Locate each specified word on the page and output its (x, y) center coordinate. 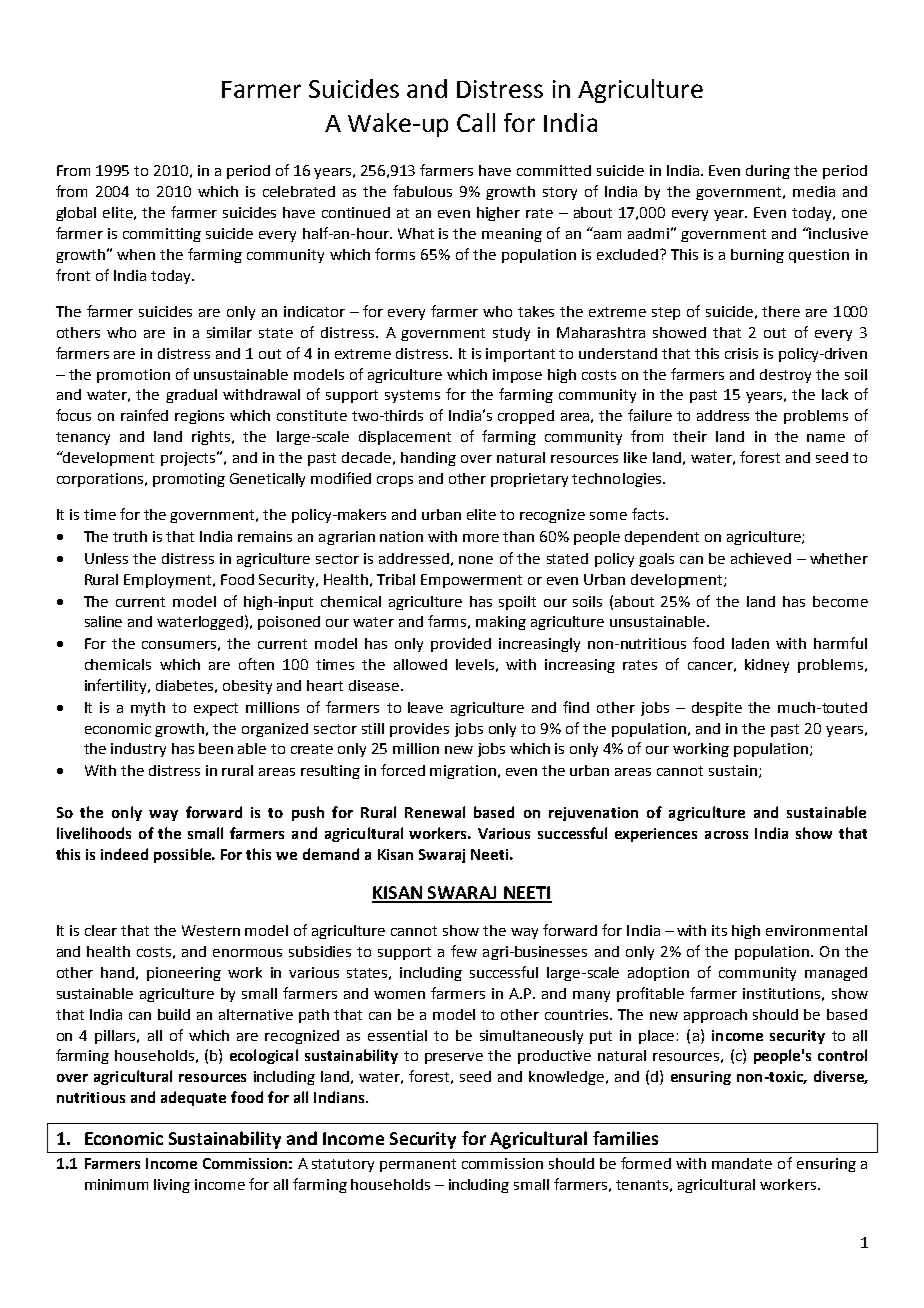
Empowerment (471, 581)
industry (138, 750)
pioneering (184, 974)
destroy (785, 376)
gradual (191, 396)
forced (403, 770)
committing (162, 235)
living (172, 1186)
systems (412, 396)
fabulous (422, 191)
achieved (761, 558)
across (726, 835)
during (768, 172)
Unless (106, 558)
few (464, 951)
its (719, 930)
